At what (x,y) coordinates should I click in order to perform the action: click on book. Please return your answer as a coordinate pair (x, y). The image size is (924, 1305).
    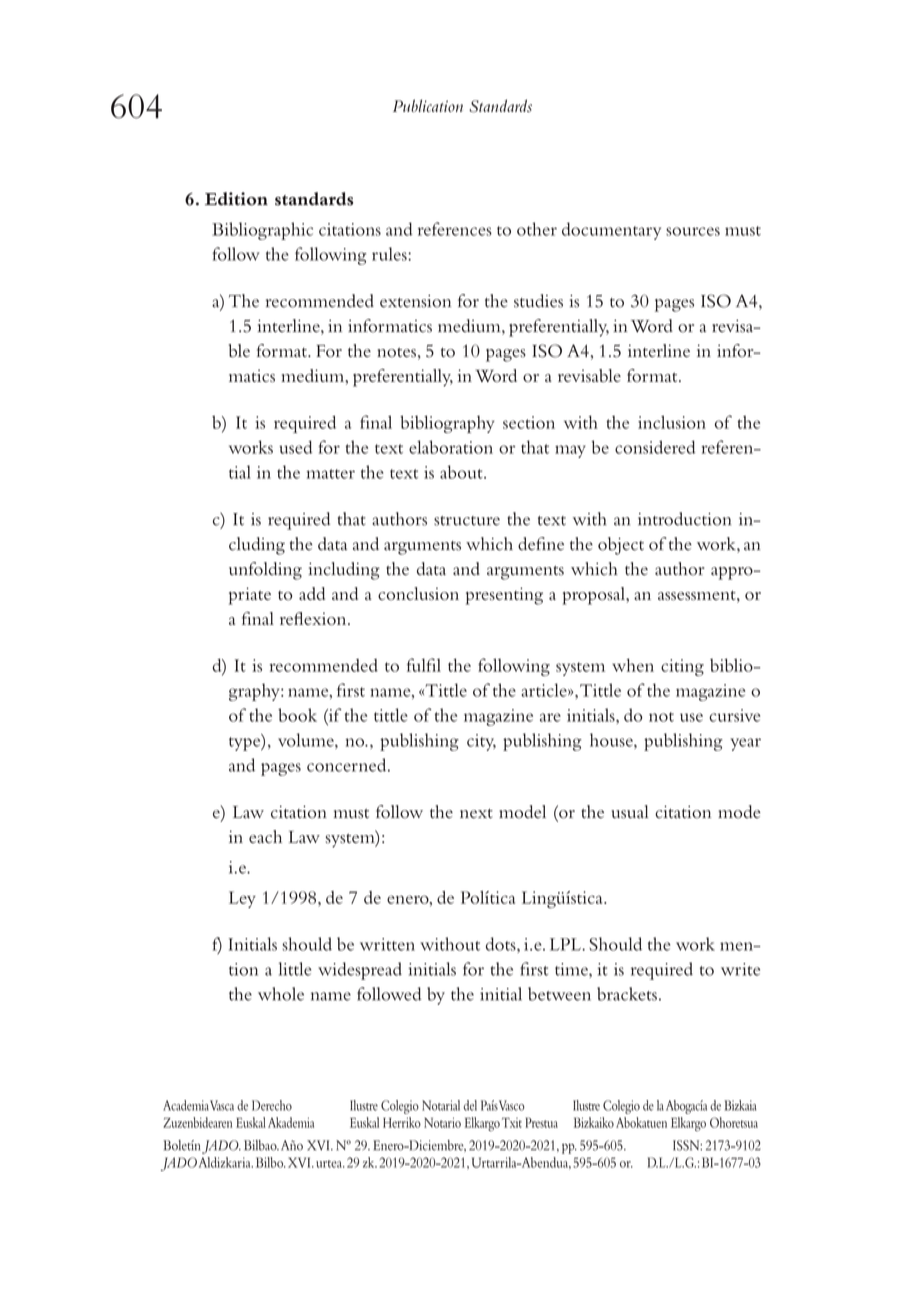
    Looking at the image, I should click on (297, 715).
